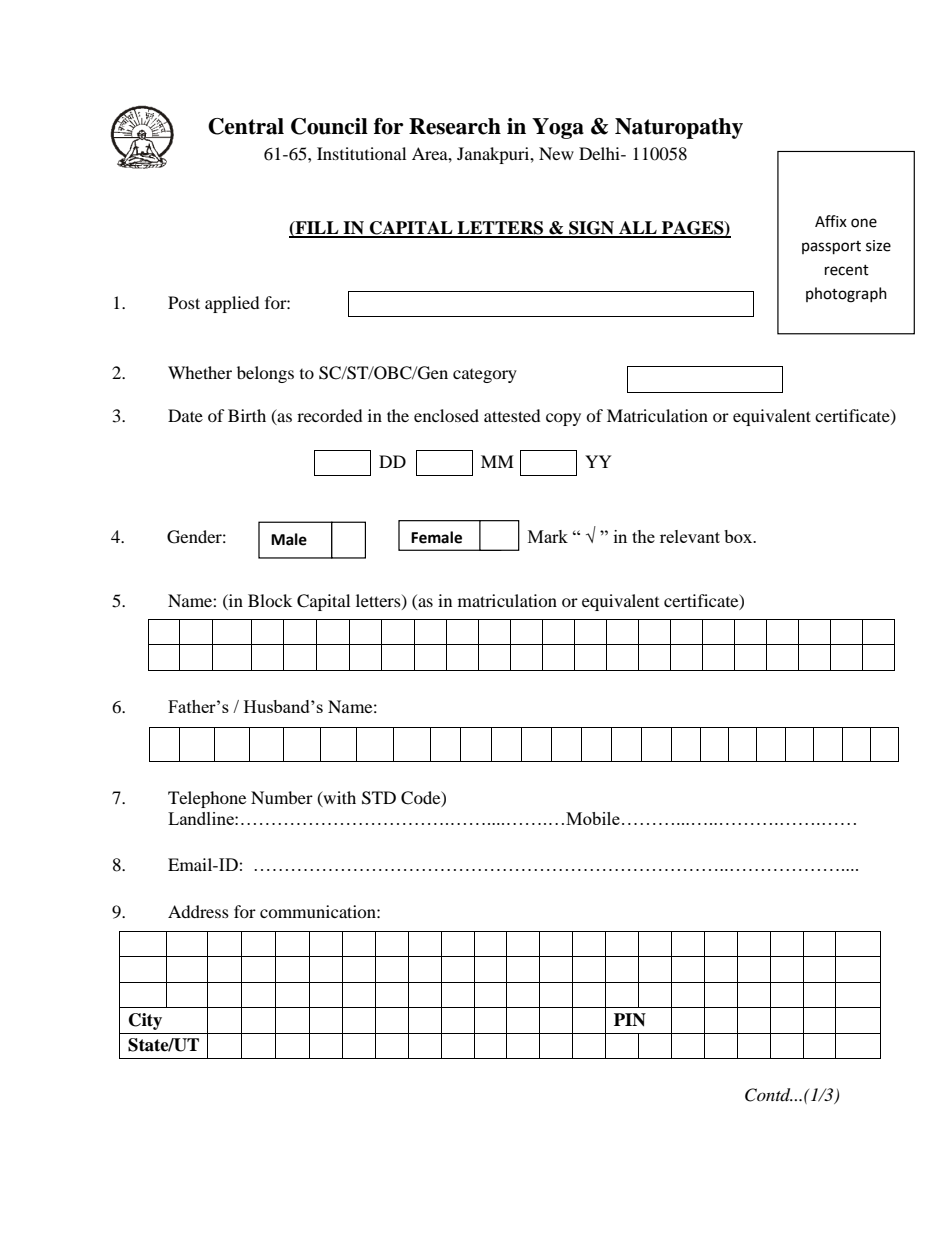 This screenshot has height=1233, width=952. Describe the element at coordinates (207, 799) in the screenshot. I see `Telephone` at that location.
